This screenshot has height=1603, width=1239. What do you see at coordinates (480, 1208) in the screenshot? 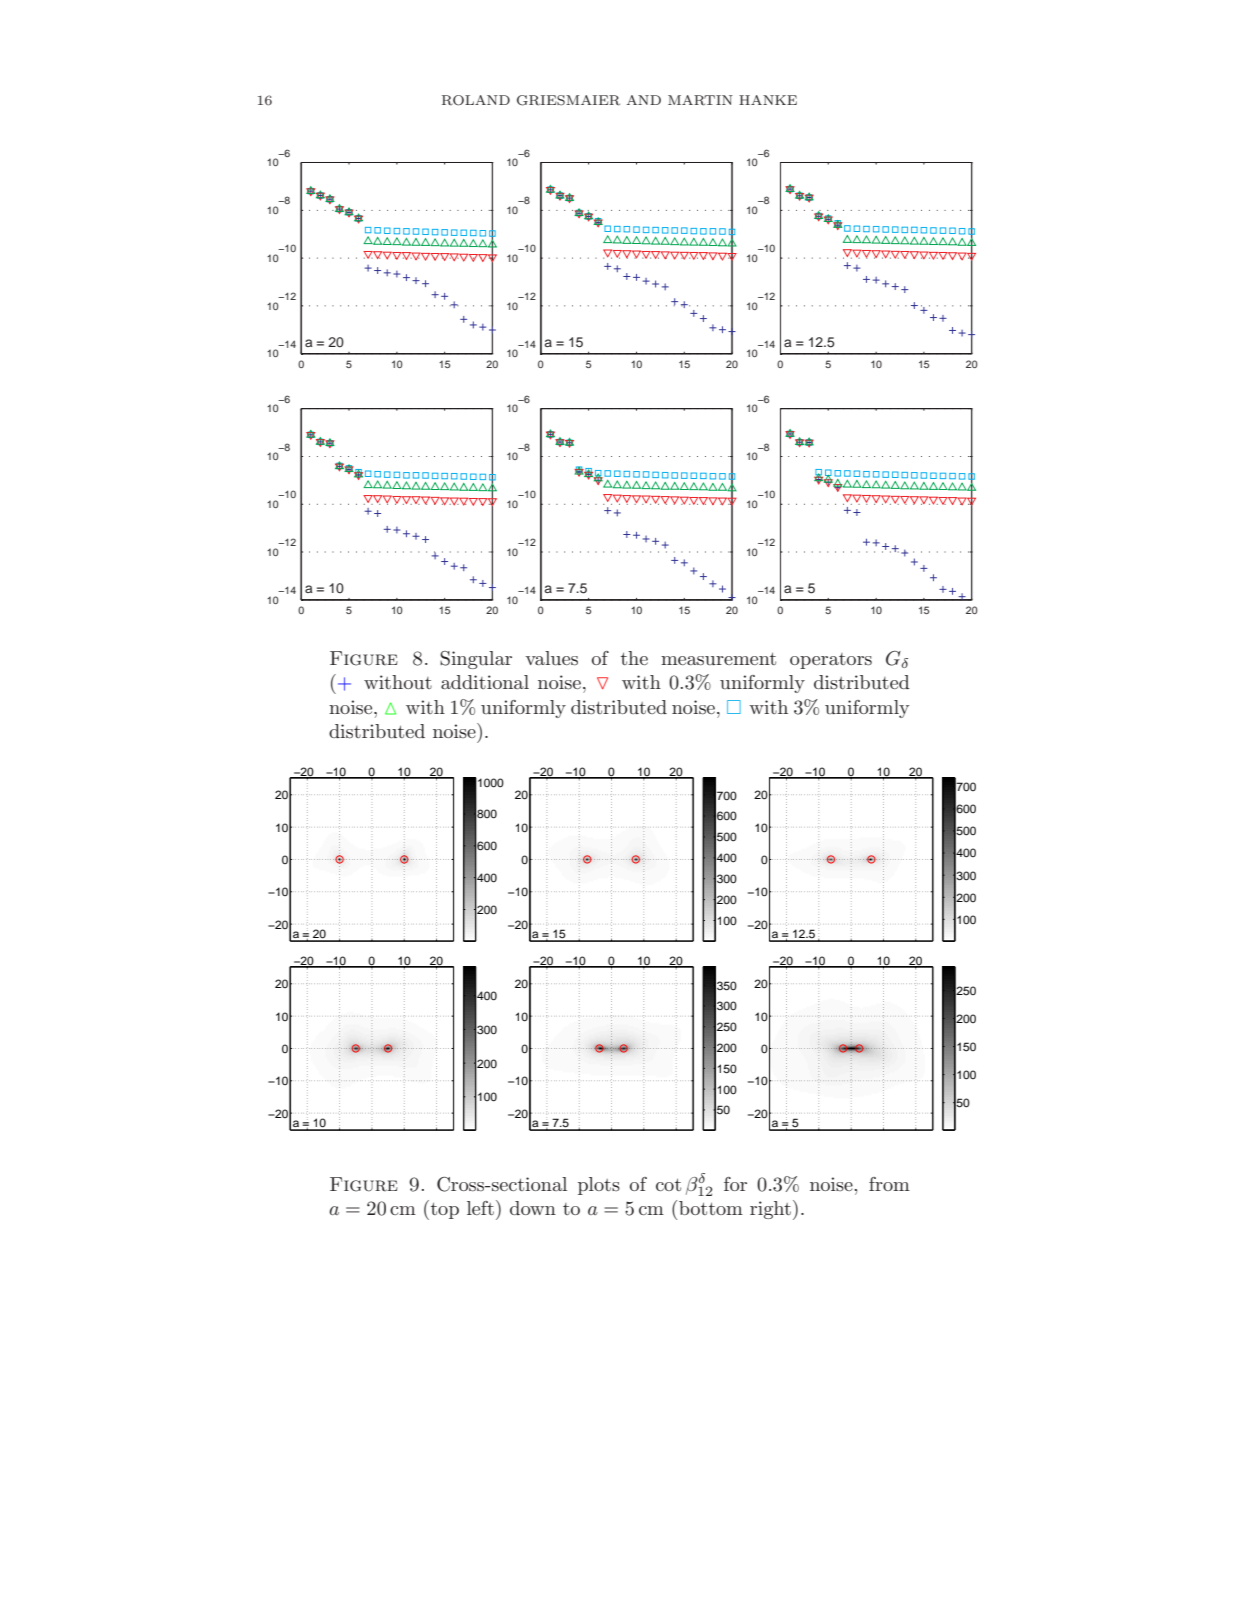
I see `left` at bounding box center [480, 1208].
